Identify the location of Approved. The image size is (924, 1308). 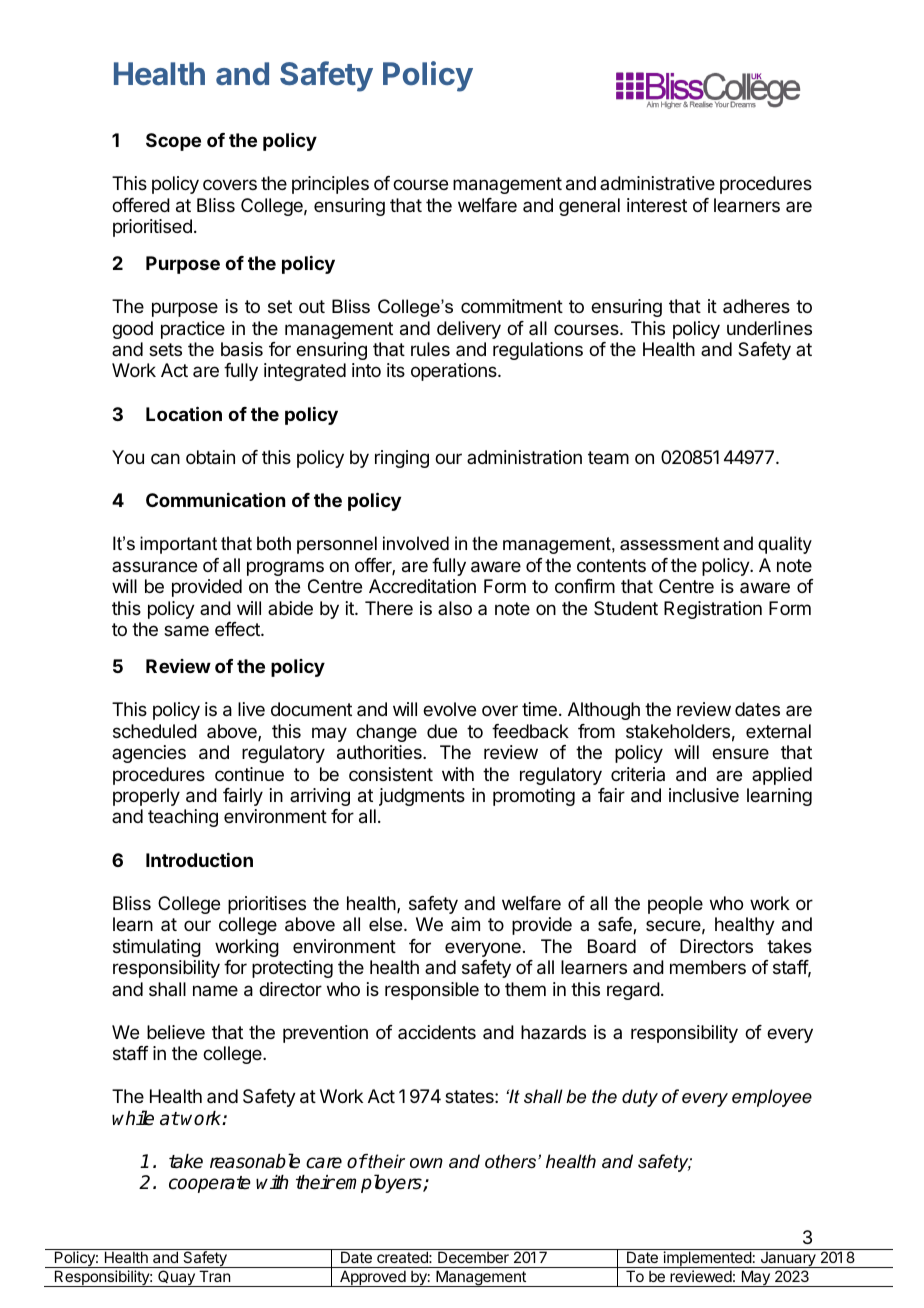
(373, 1278).
